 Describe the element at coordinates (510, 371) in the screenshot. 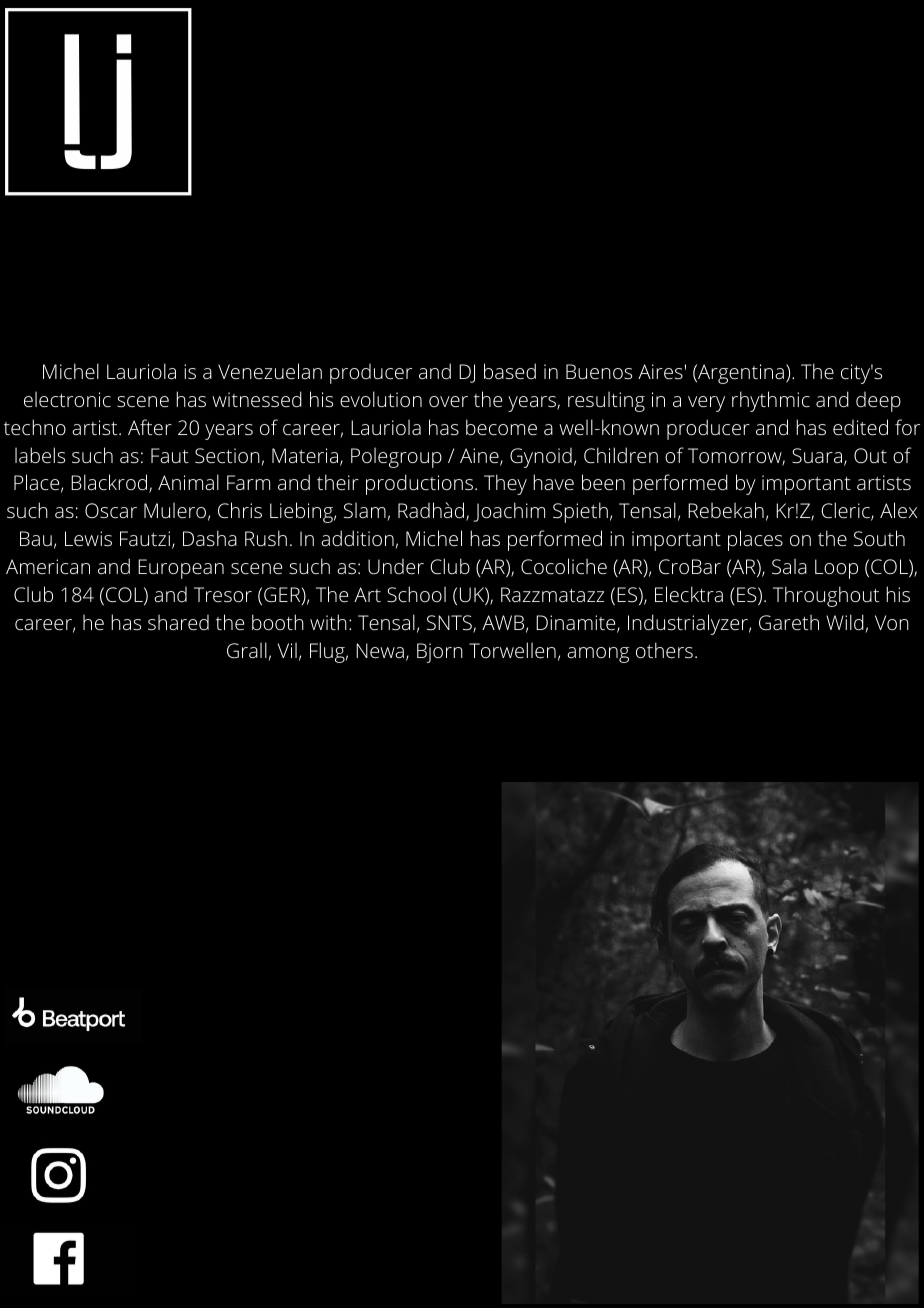

I see `based` at that location.
